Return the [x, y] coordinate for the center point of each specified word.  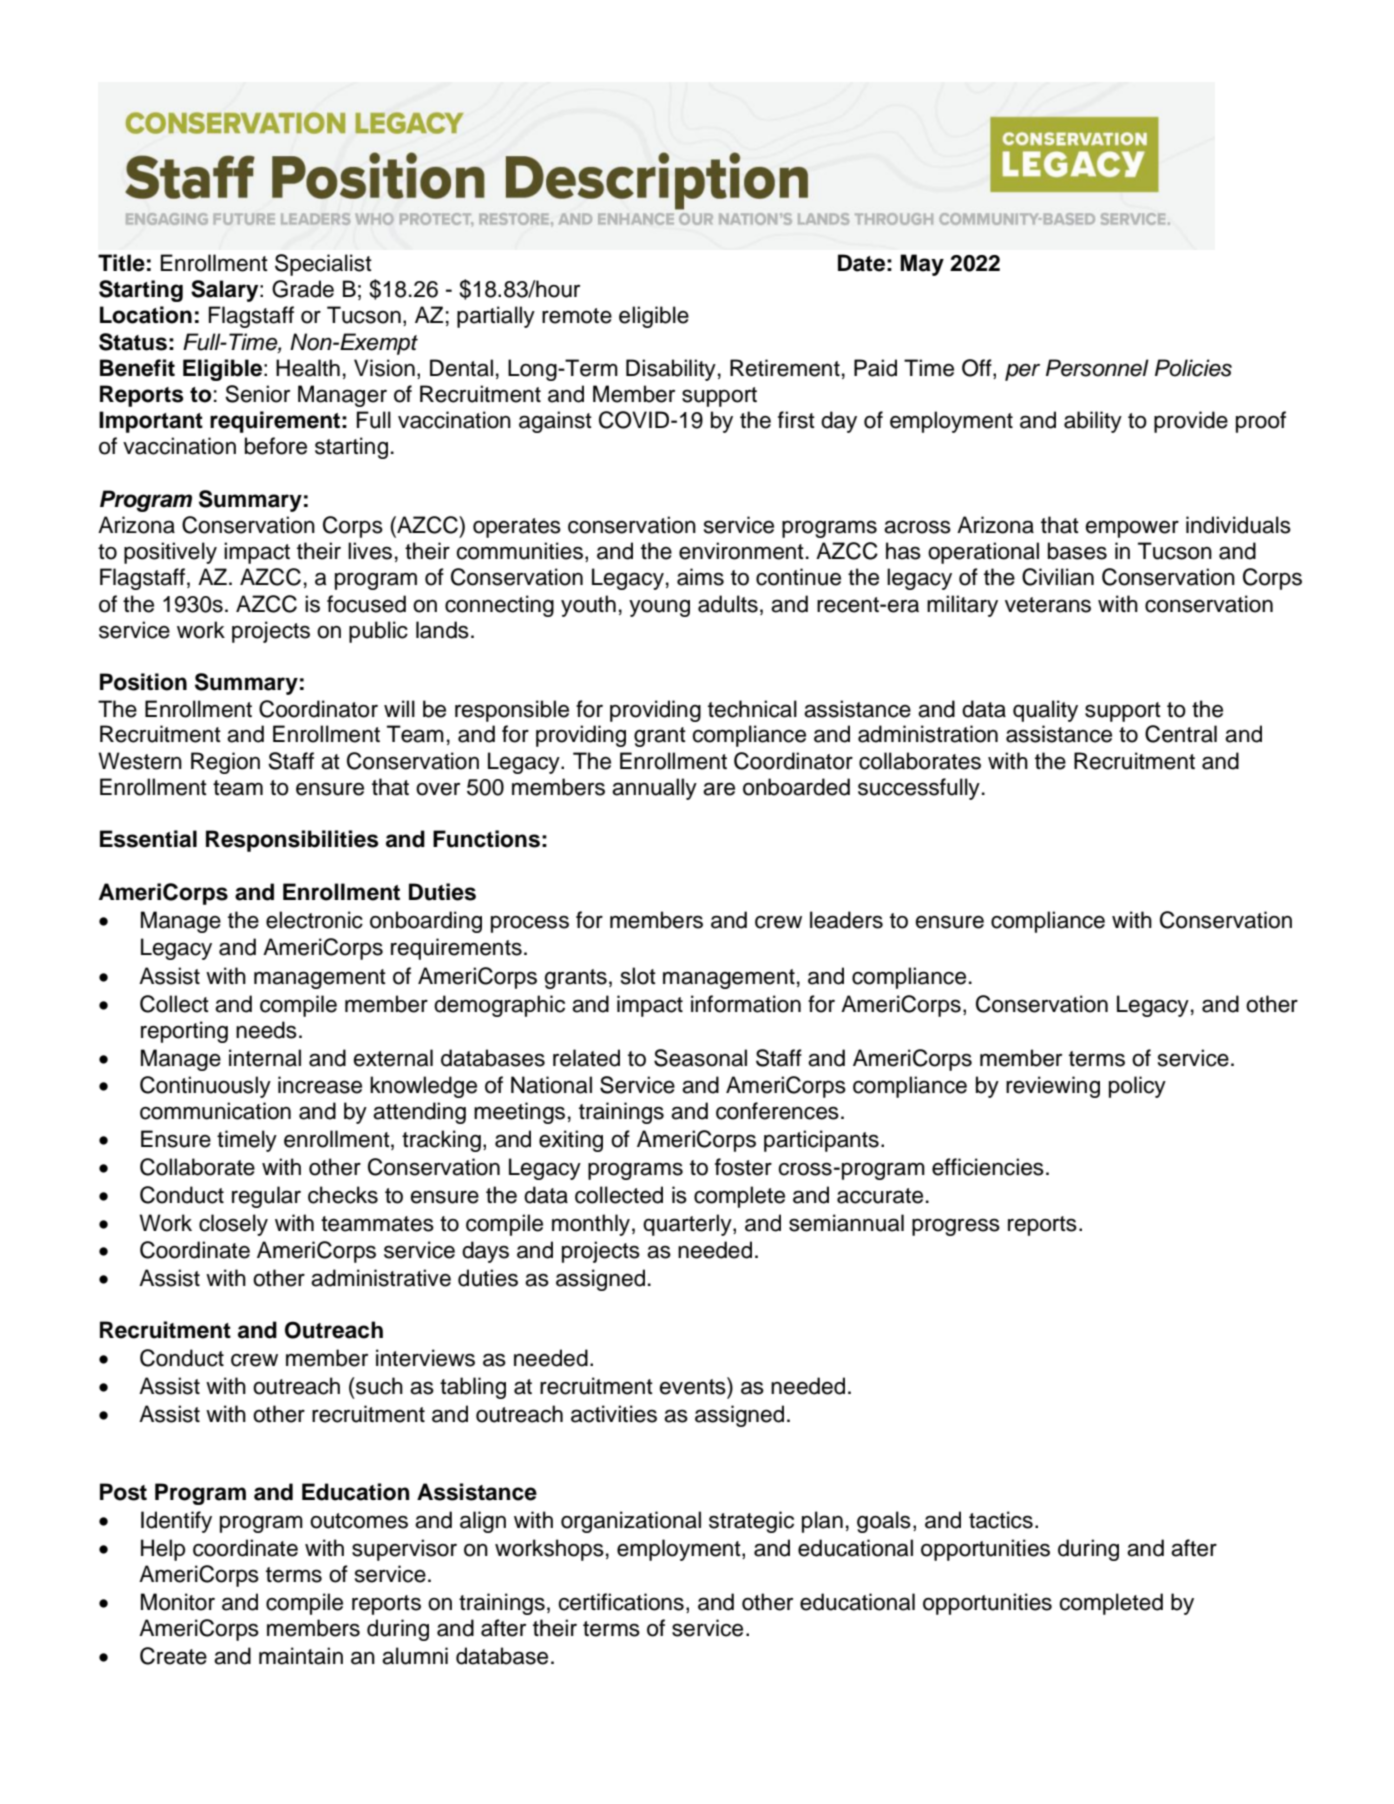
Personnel [1097, 368]
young [659, 608]
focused [366, 604]
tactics [1001, 1520]
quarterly [688, 1225]
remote [577, 316]
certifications [621, 1602]
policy [1137, 1087]
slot [638, 976]
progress [956, 1227]
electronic [314, 920]
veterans [1048, 605]
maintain [301, 1656]
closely [233, 1225]
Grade [303, 289]
